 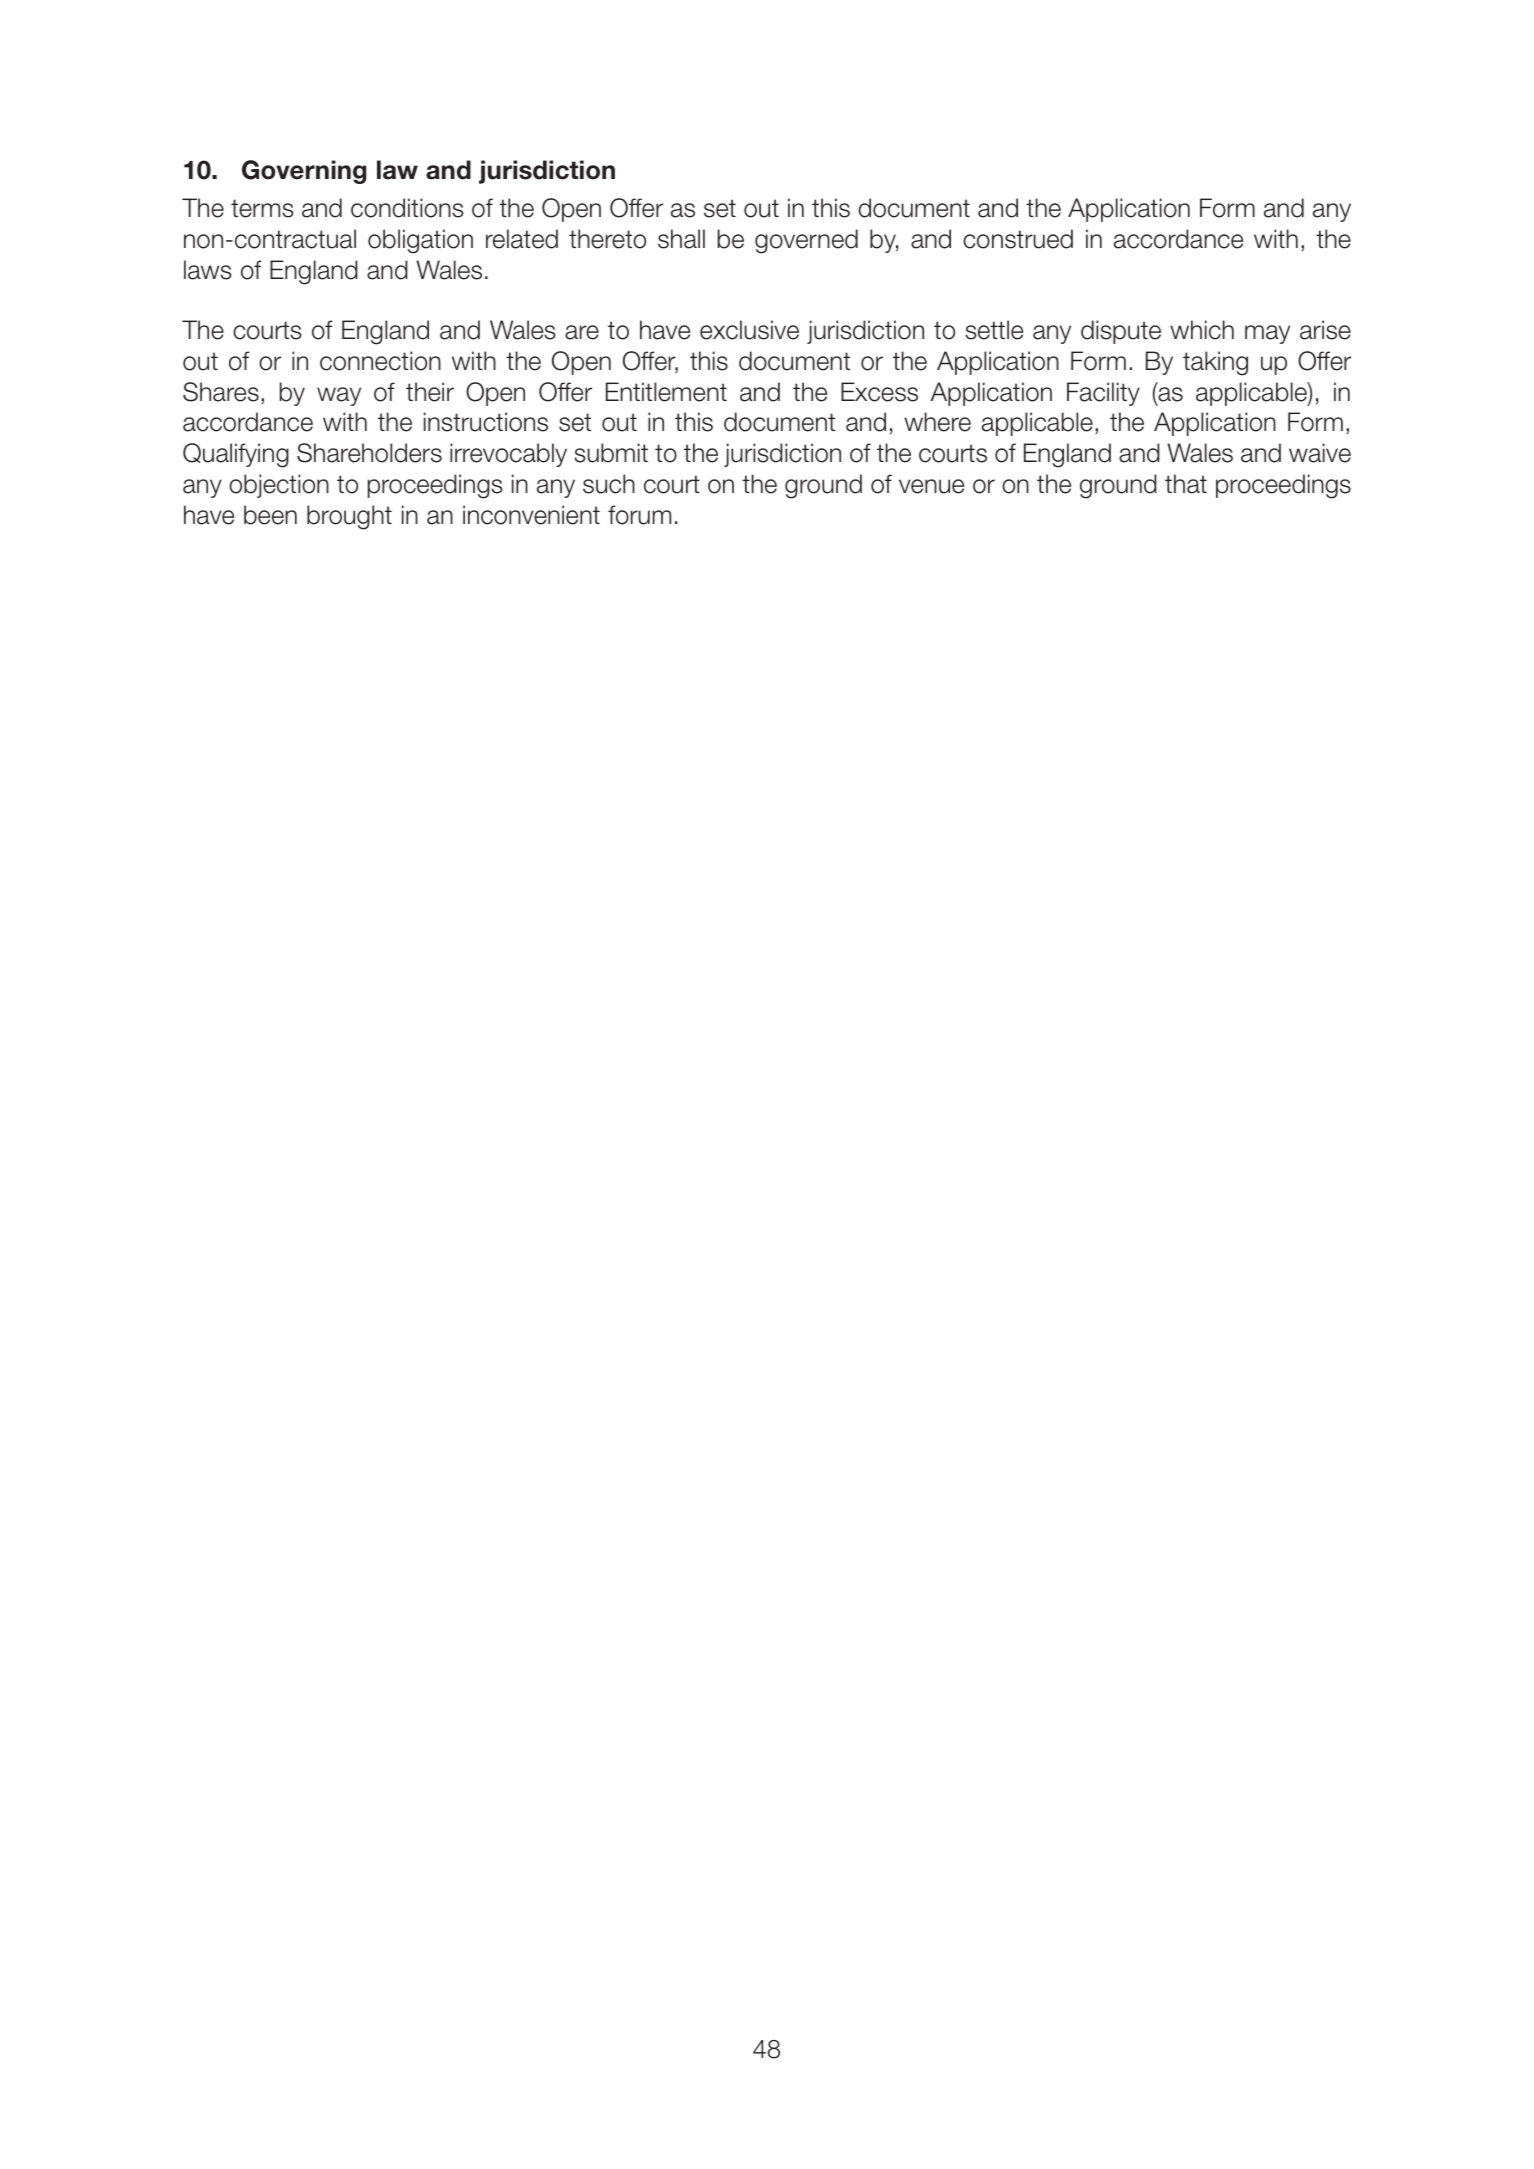 I want to click on brought, so click(x=349, y=517).
